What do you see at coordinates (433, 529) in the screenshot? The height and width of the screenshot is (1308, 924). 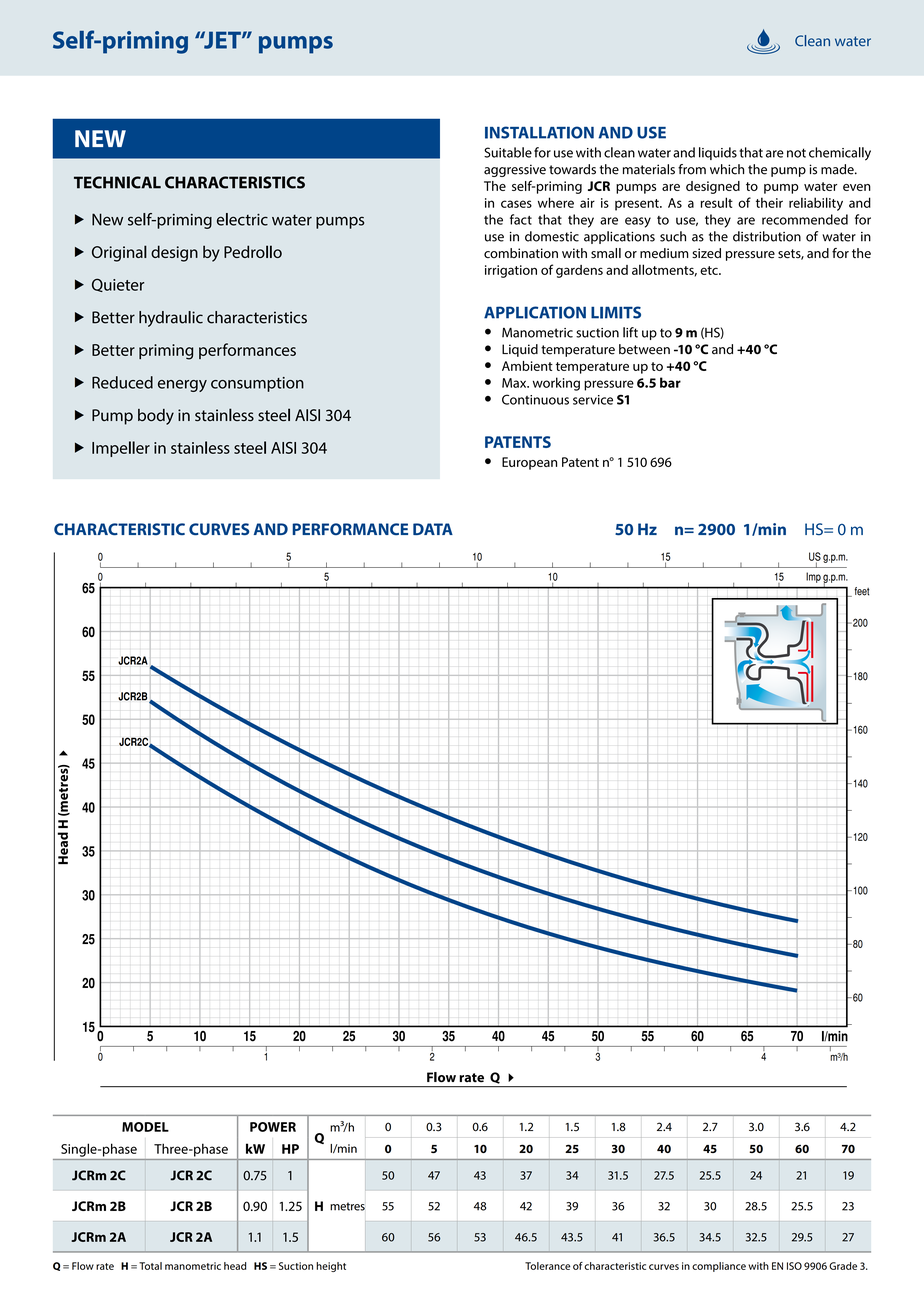 I see `DATA` at bounding box center [433, 529].
